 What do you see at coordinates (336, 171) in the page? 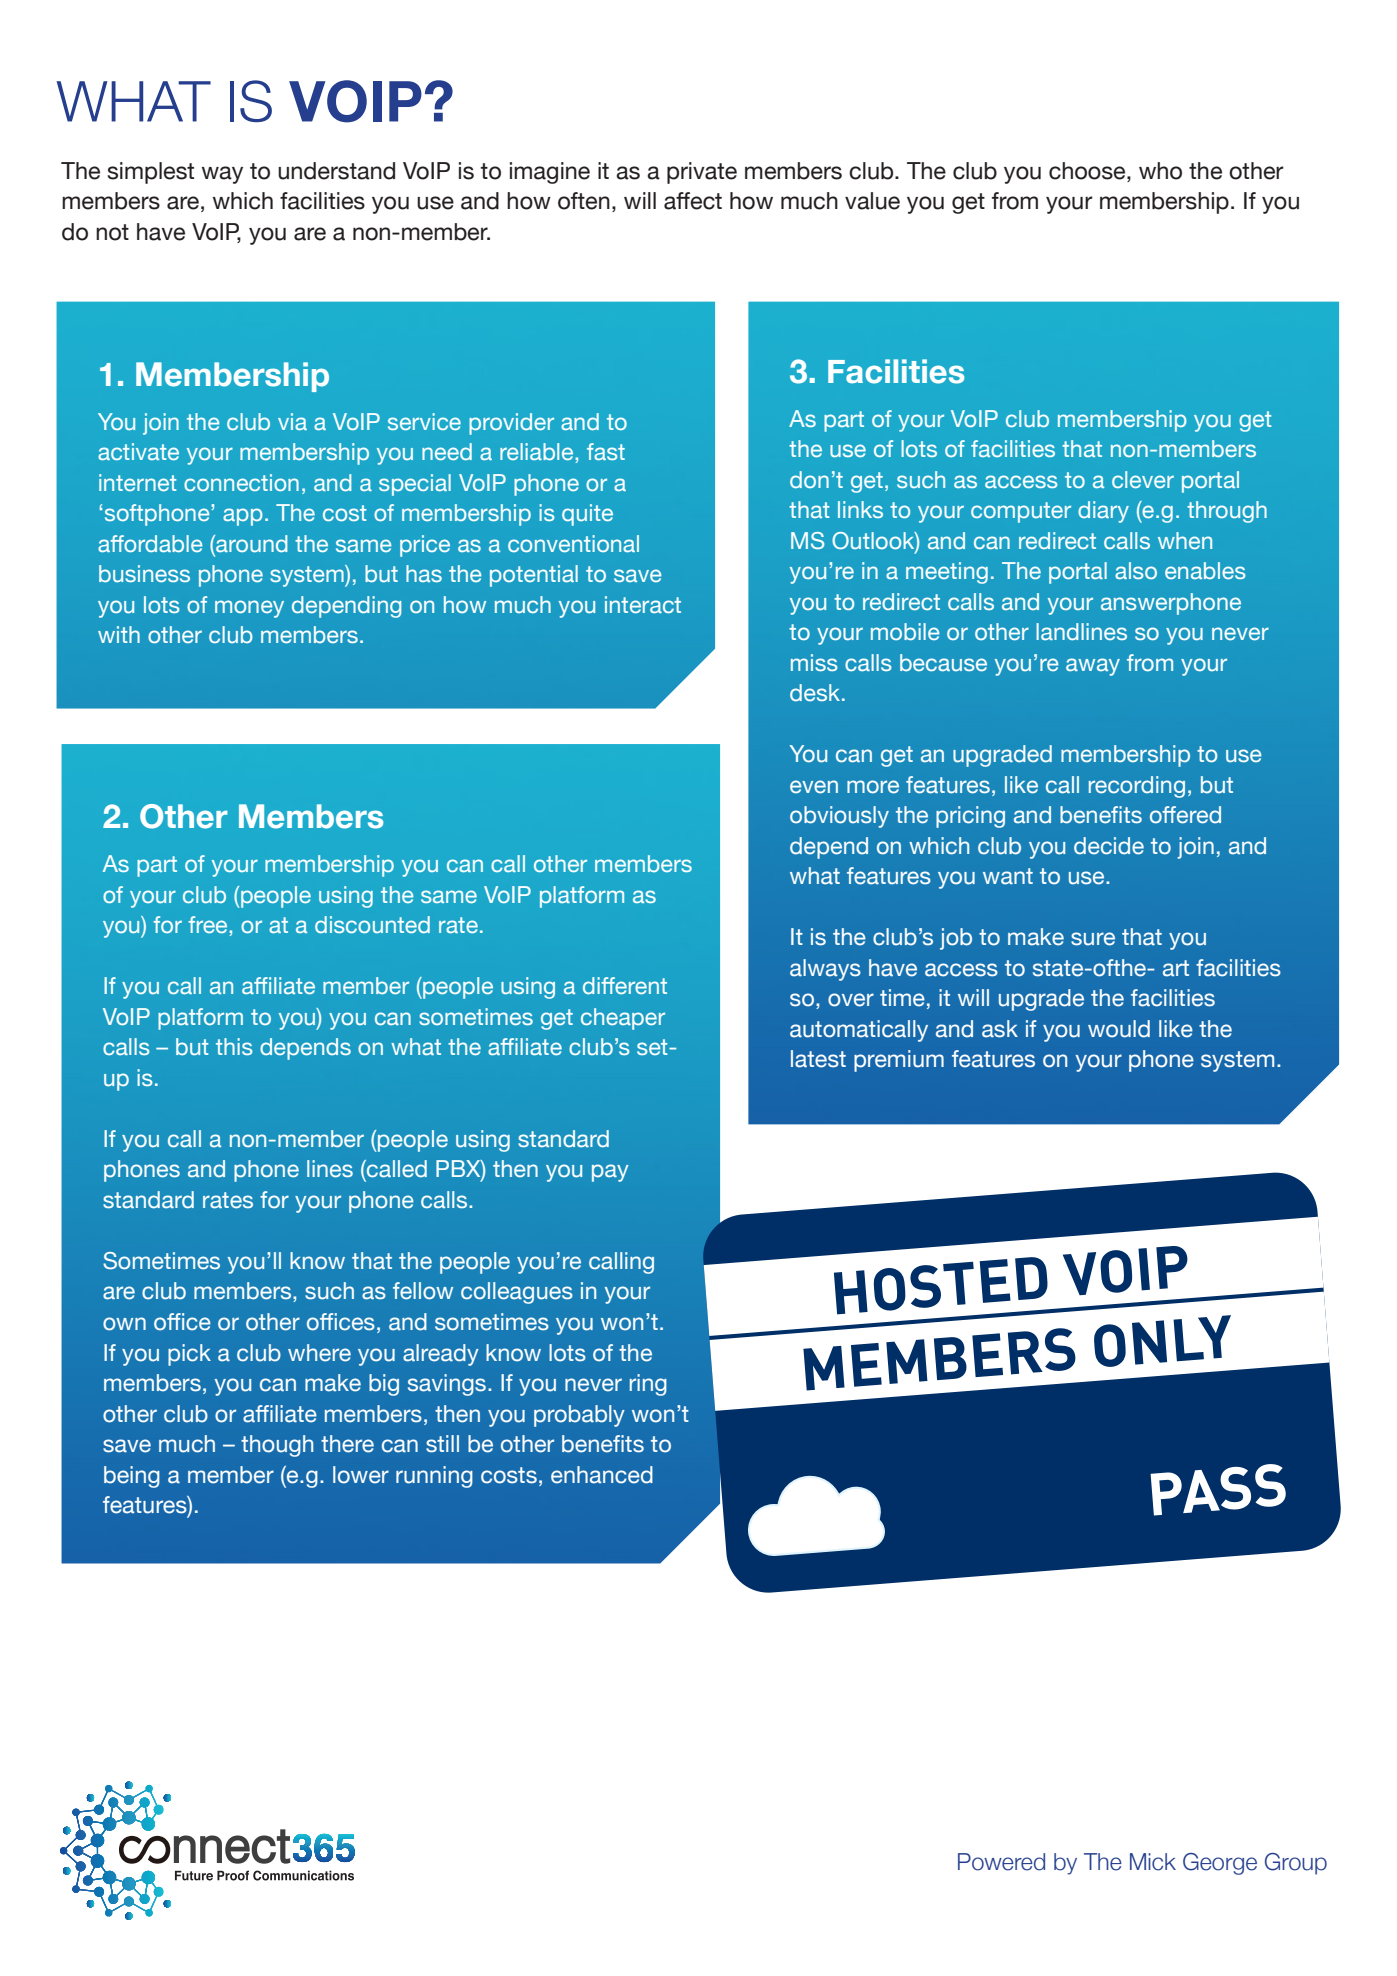
I see `understand` at bounding box center [336, 171].
